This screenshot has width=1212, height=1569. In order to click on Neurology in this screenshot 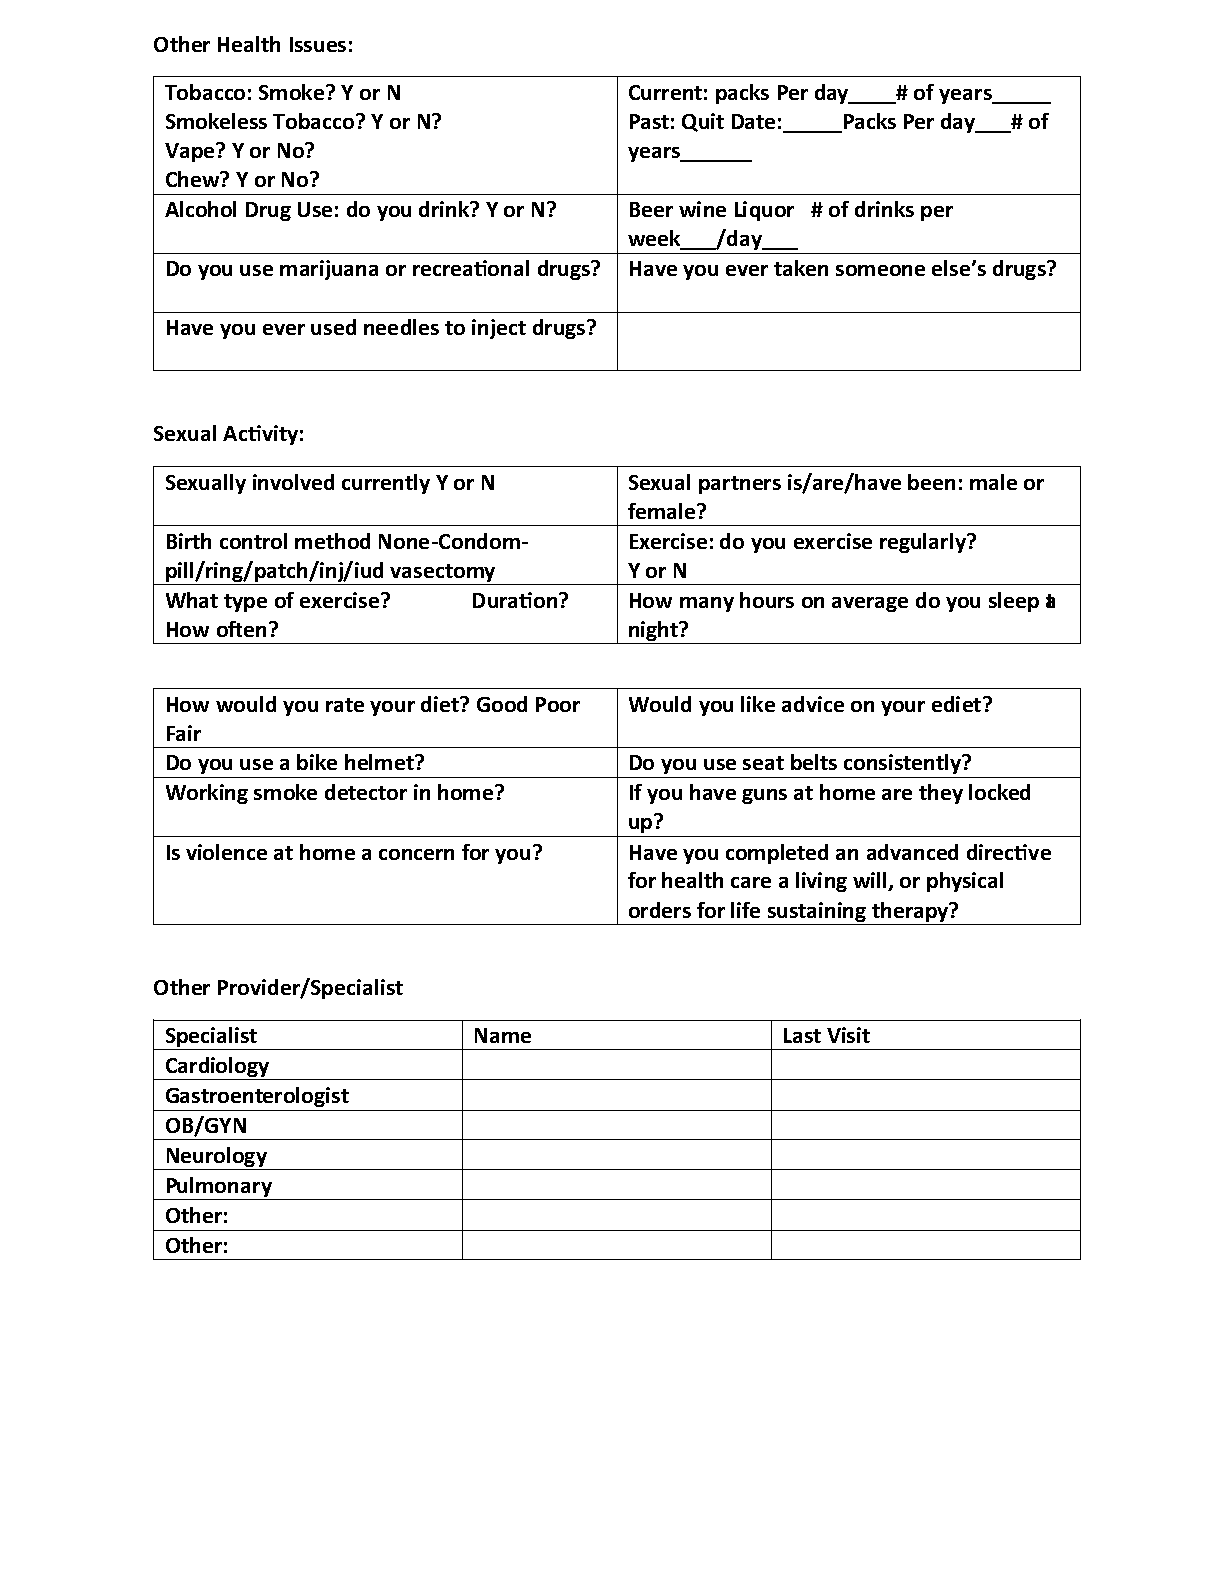, I will do `click(216, 1158)`.
